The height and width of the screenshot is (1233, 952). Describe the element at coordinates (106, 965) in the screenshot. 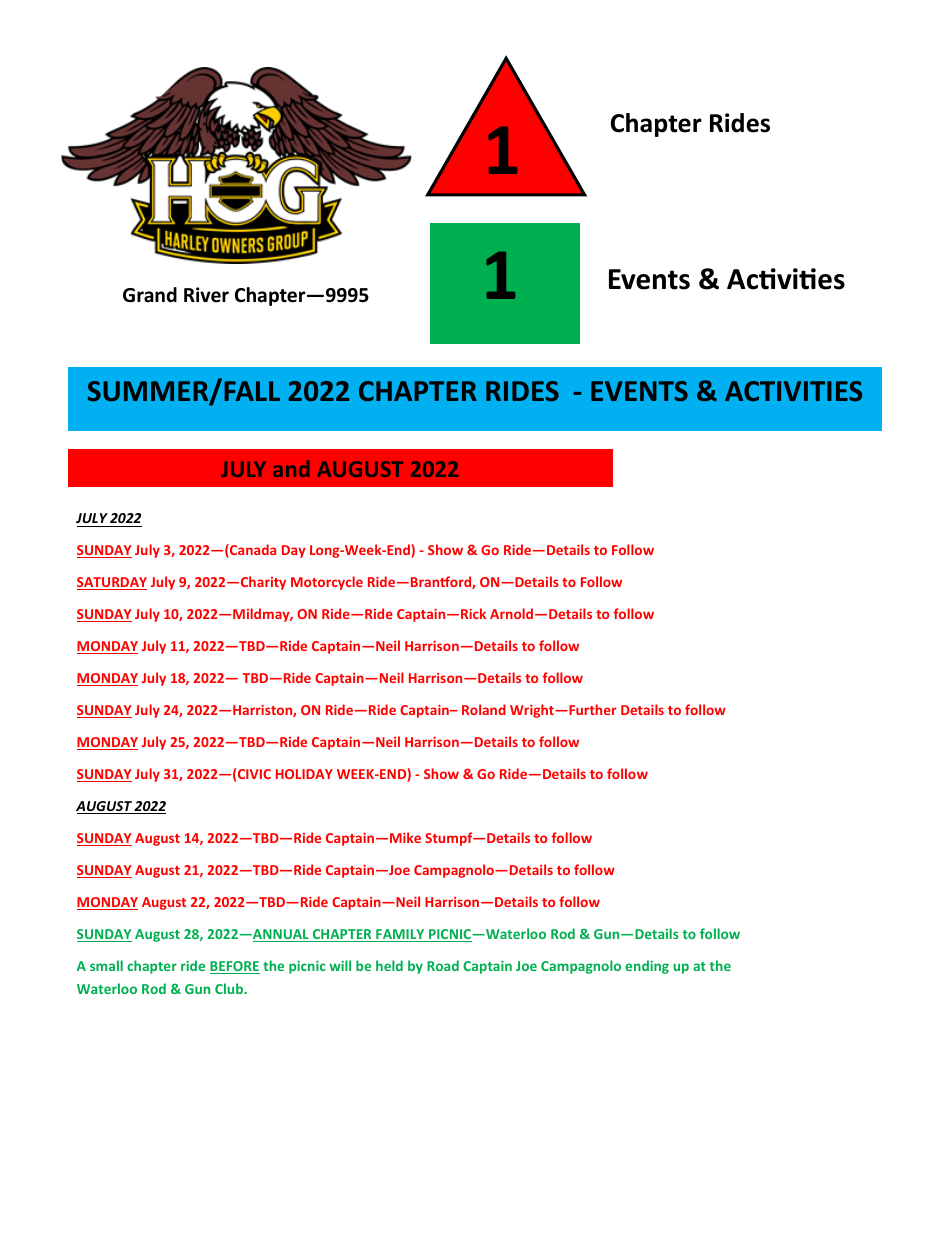

I see `small` at that location.
